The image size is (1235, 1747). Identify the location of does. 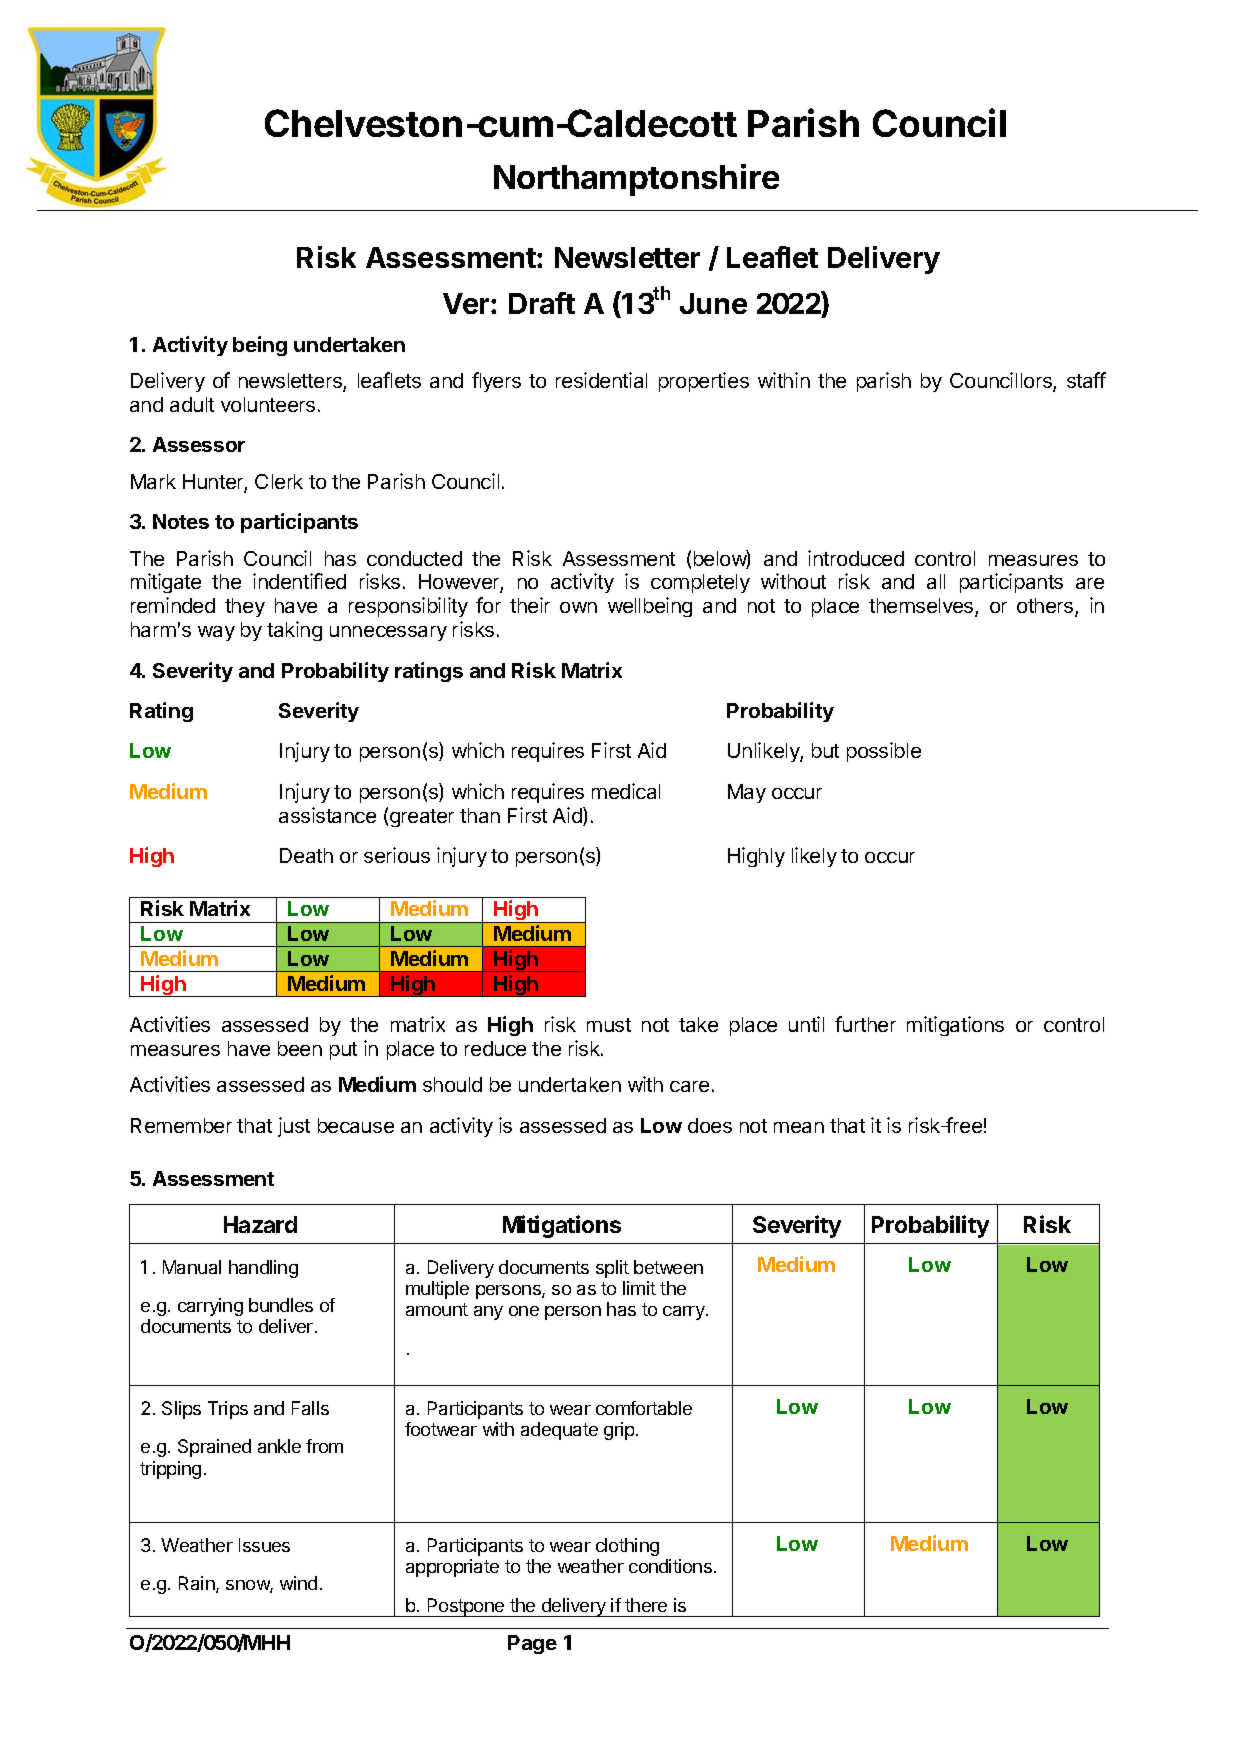
(710, 1125).
